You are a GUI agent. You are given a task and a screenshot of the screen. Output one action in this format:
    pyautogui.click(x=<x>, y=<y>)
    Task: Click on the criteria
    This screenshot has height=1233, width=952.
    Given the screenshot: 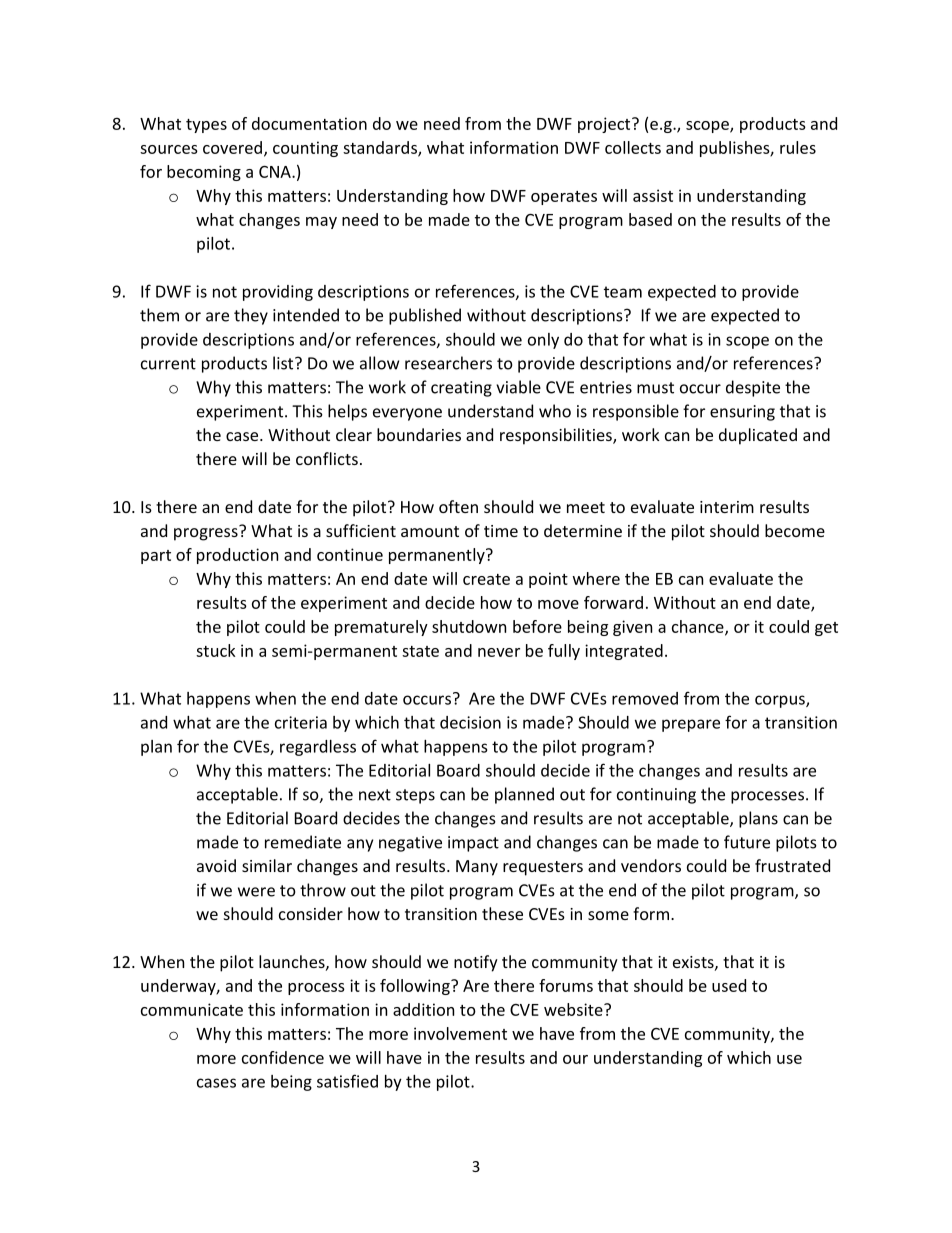 What is the action you would take?
    pyautogui.click(x=301, y=722)
